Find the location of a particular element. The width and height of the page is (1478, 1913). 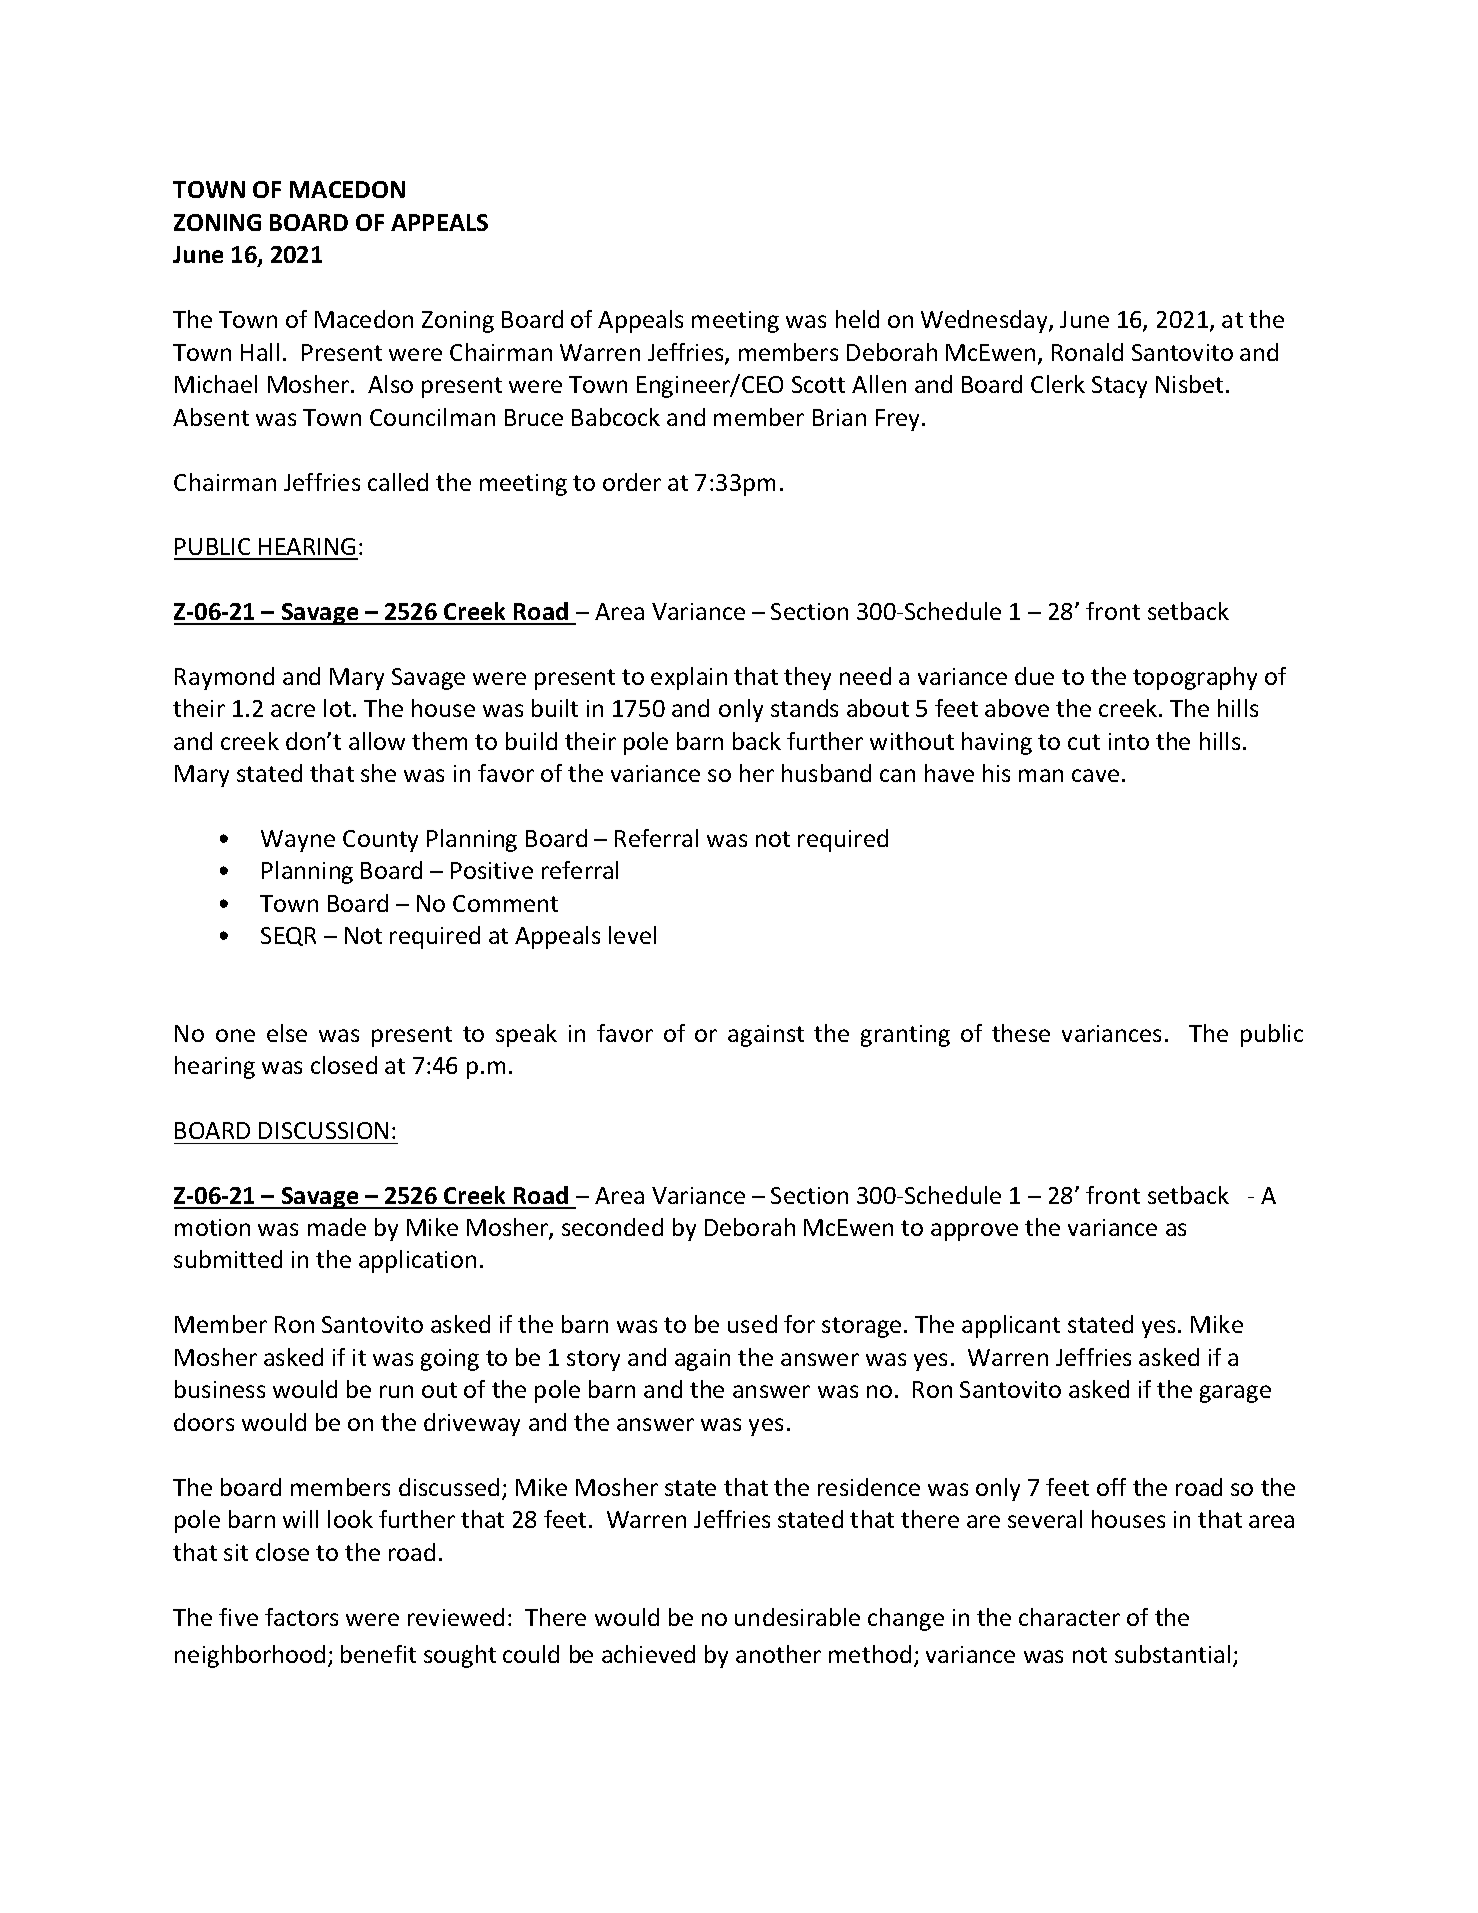

Hall is located at coordinates (260, 352).
